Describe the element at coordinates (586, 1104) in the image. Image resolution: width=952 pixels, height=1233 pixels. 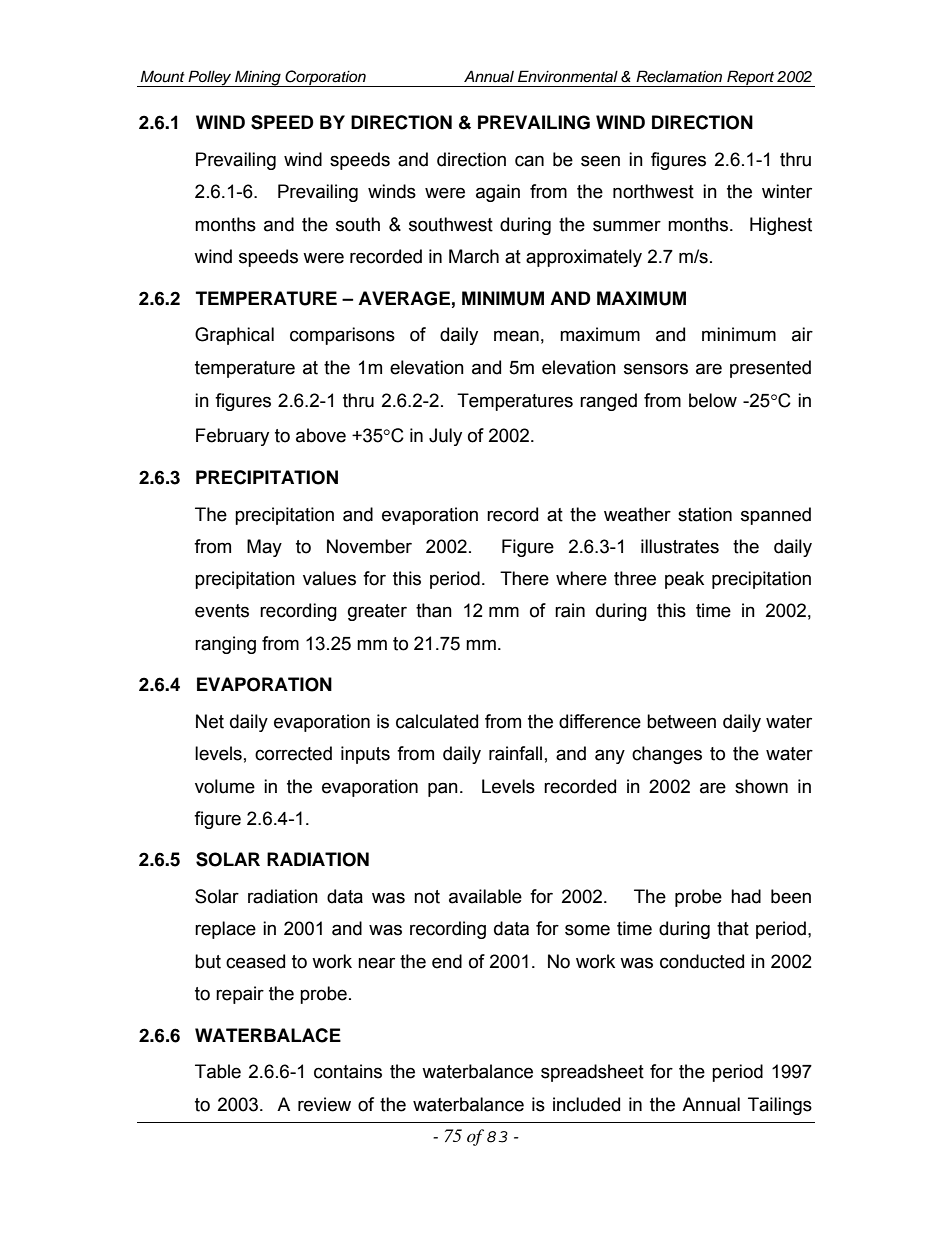
I see `included` at that location.
